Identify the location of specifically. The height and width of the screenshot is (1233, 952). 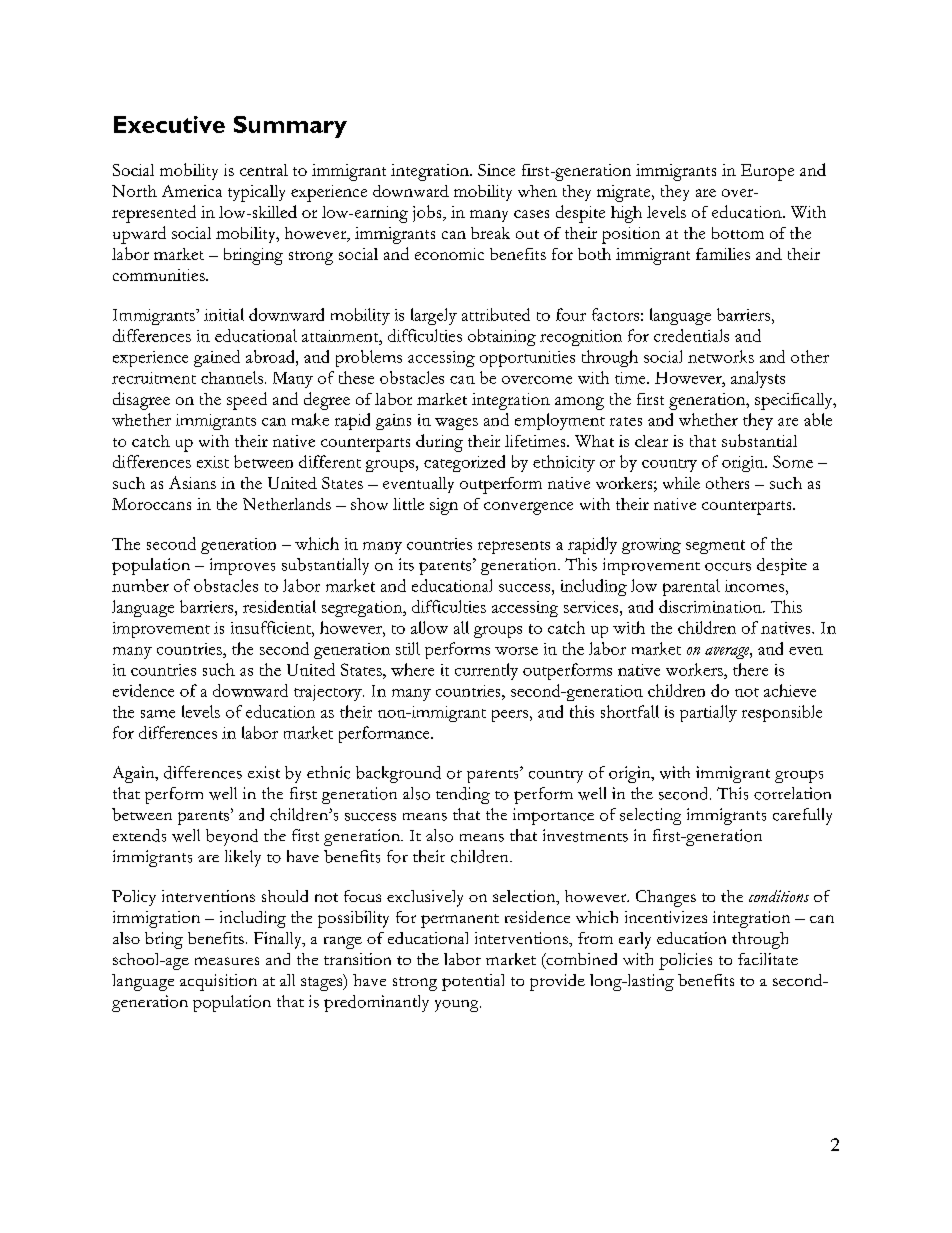
(795, 401).
